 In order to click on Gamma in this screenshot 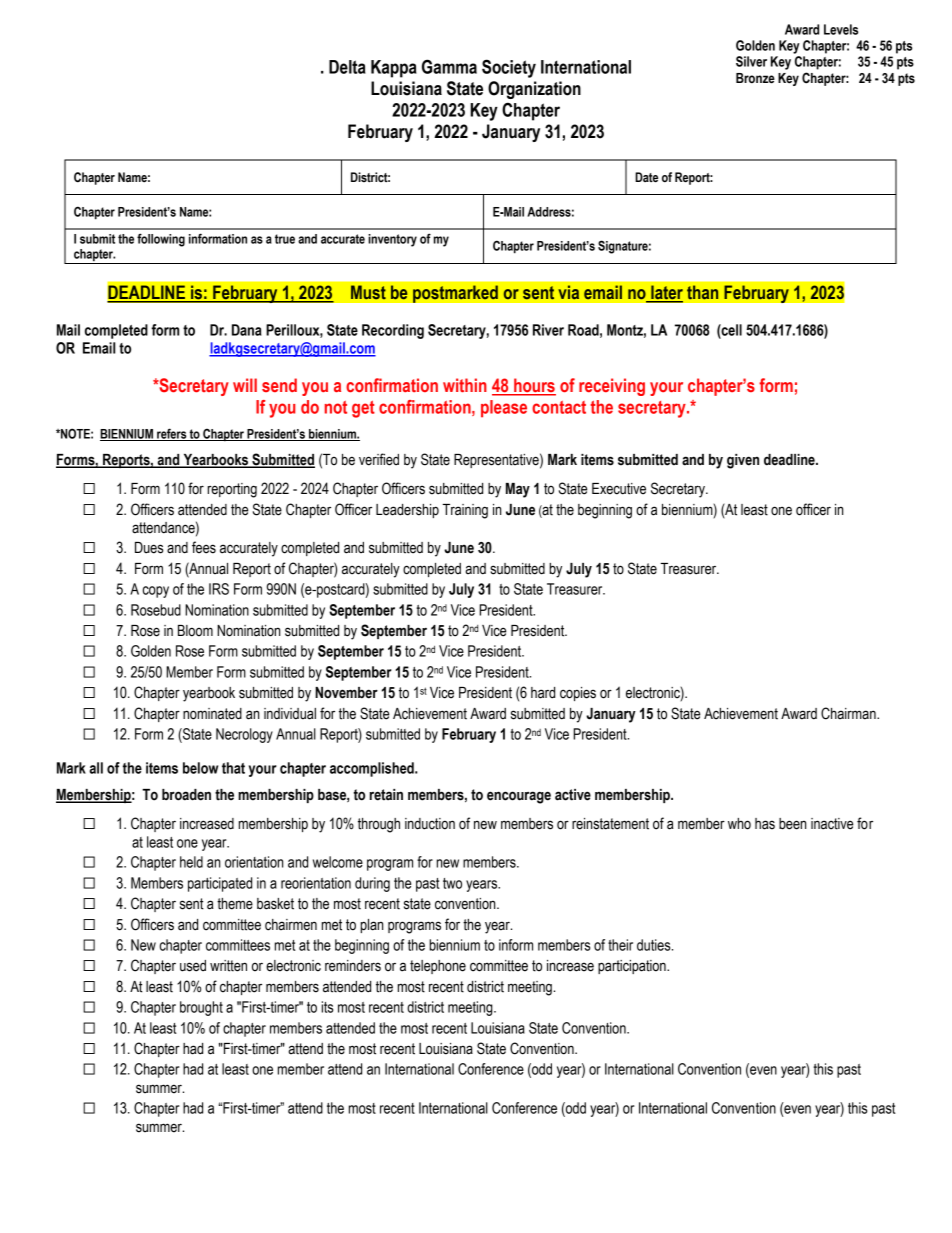, I will do `click(449, 66)`.
